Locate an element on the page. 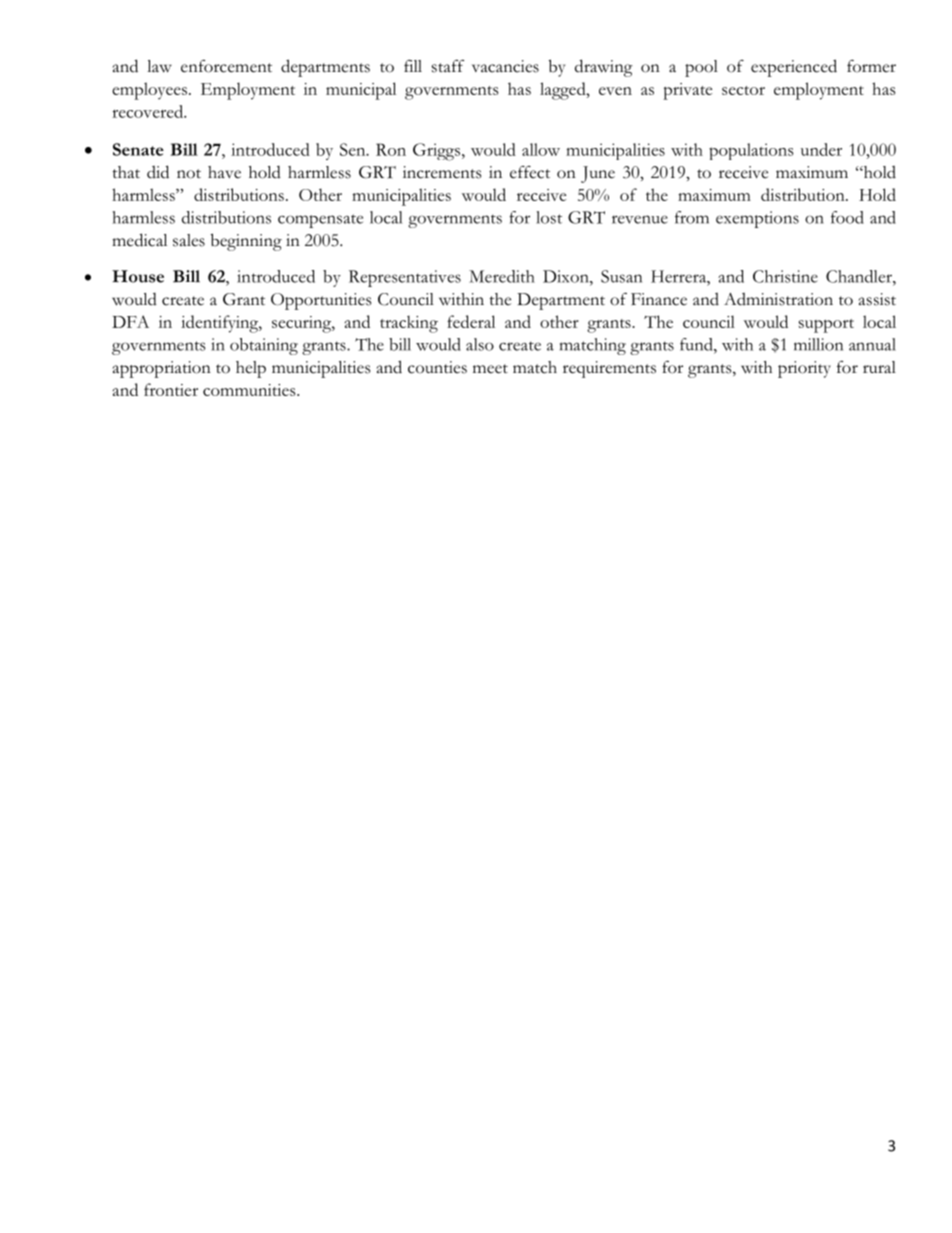 Image resolution: width=952 pixels, height=1233 pixels. Opportunities is located at coordinates (321, 301).
